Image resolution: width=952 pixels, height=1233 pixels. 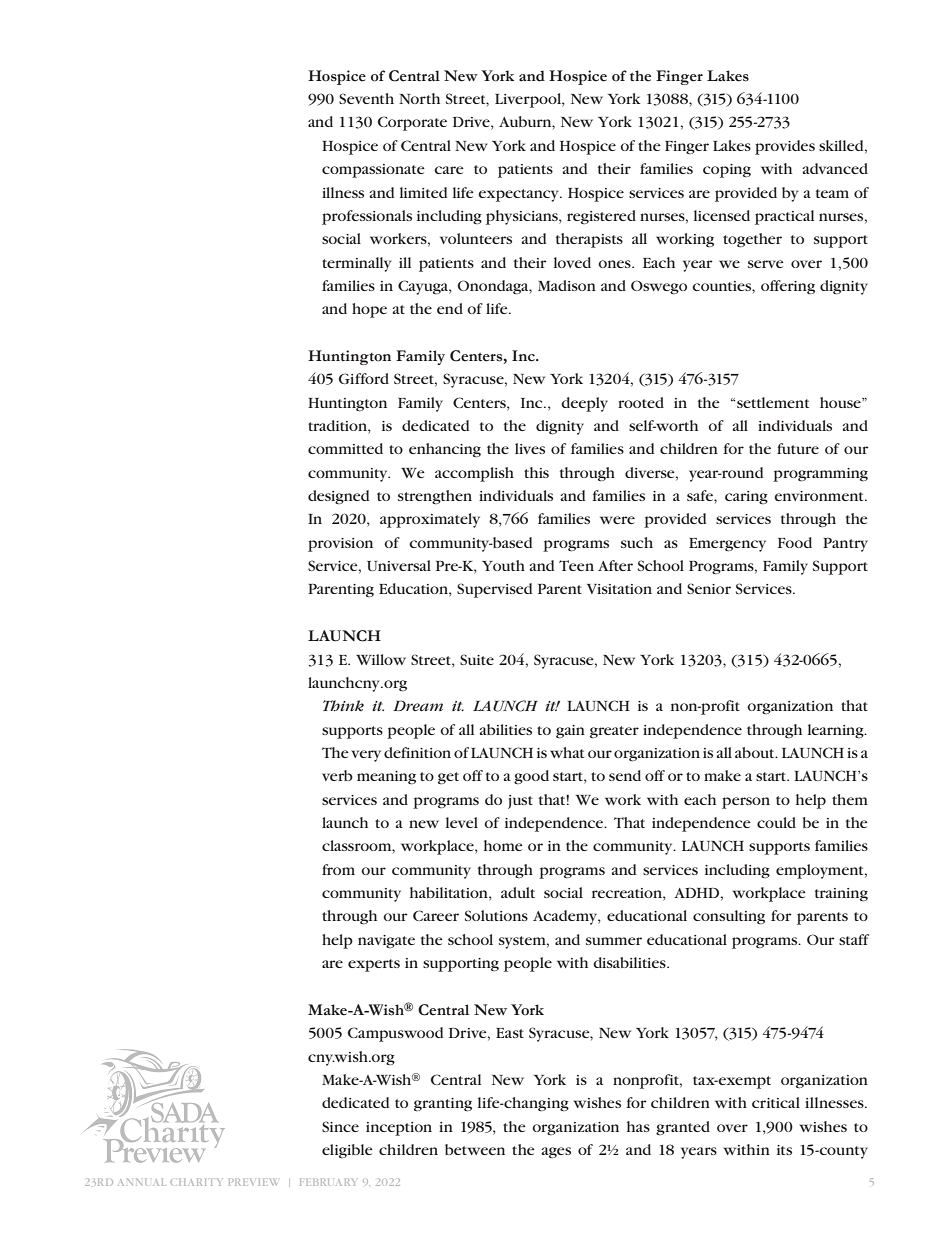 What do you see at coordinates (366, 98) in the screenshot?
I see `Seventh` at bounding box center [366, 98].
